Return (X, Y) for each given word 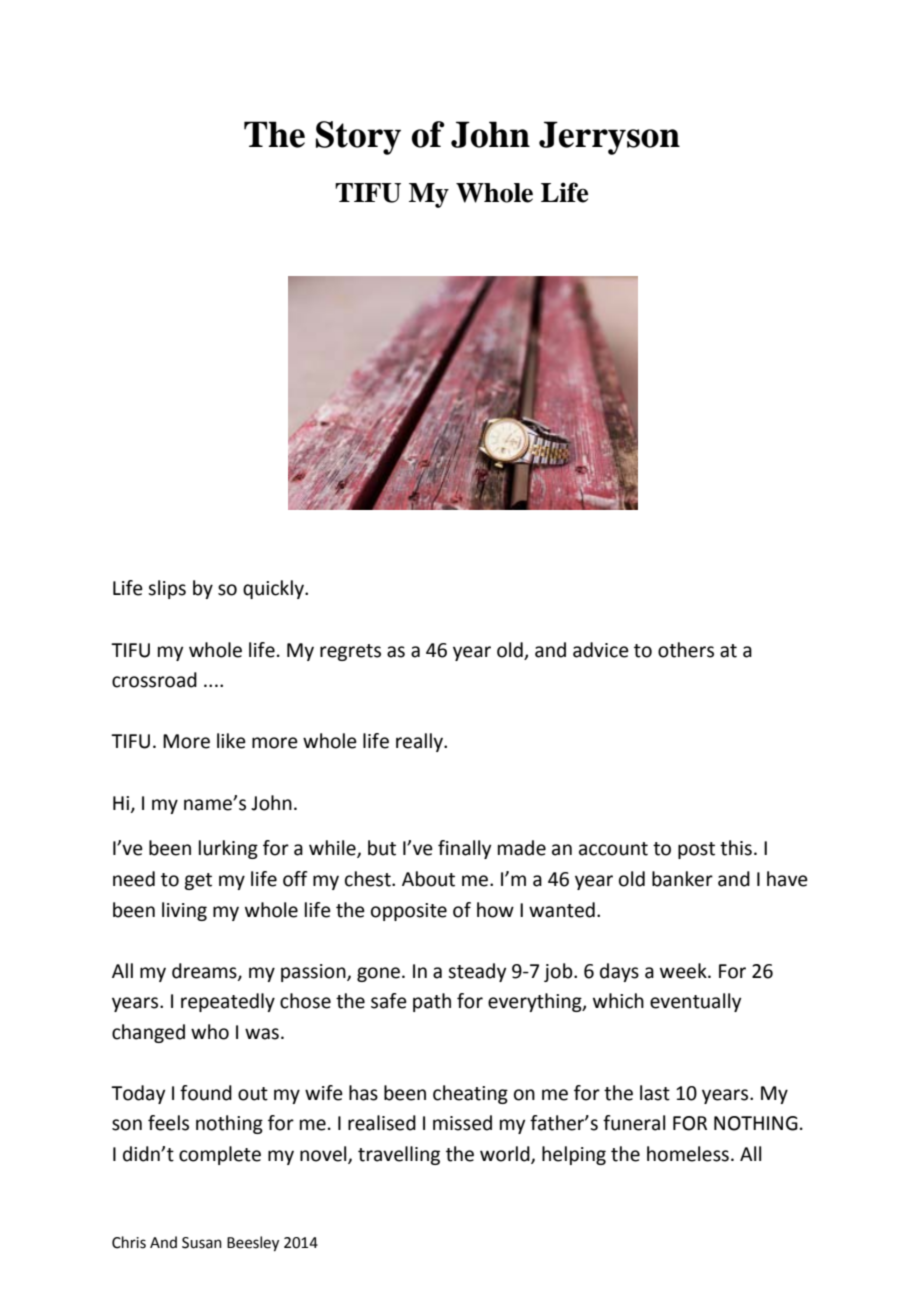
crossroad (154, 680)
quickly (274, 589)
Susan (202, 1243)
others (686, 650)
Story (358, 138)
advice (601, 650)
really (420, 742)
